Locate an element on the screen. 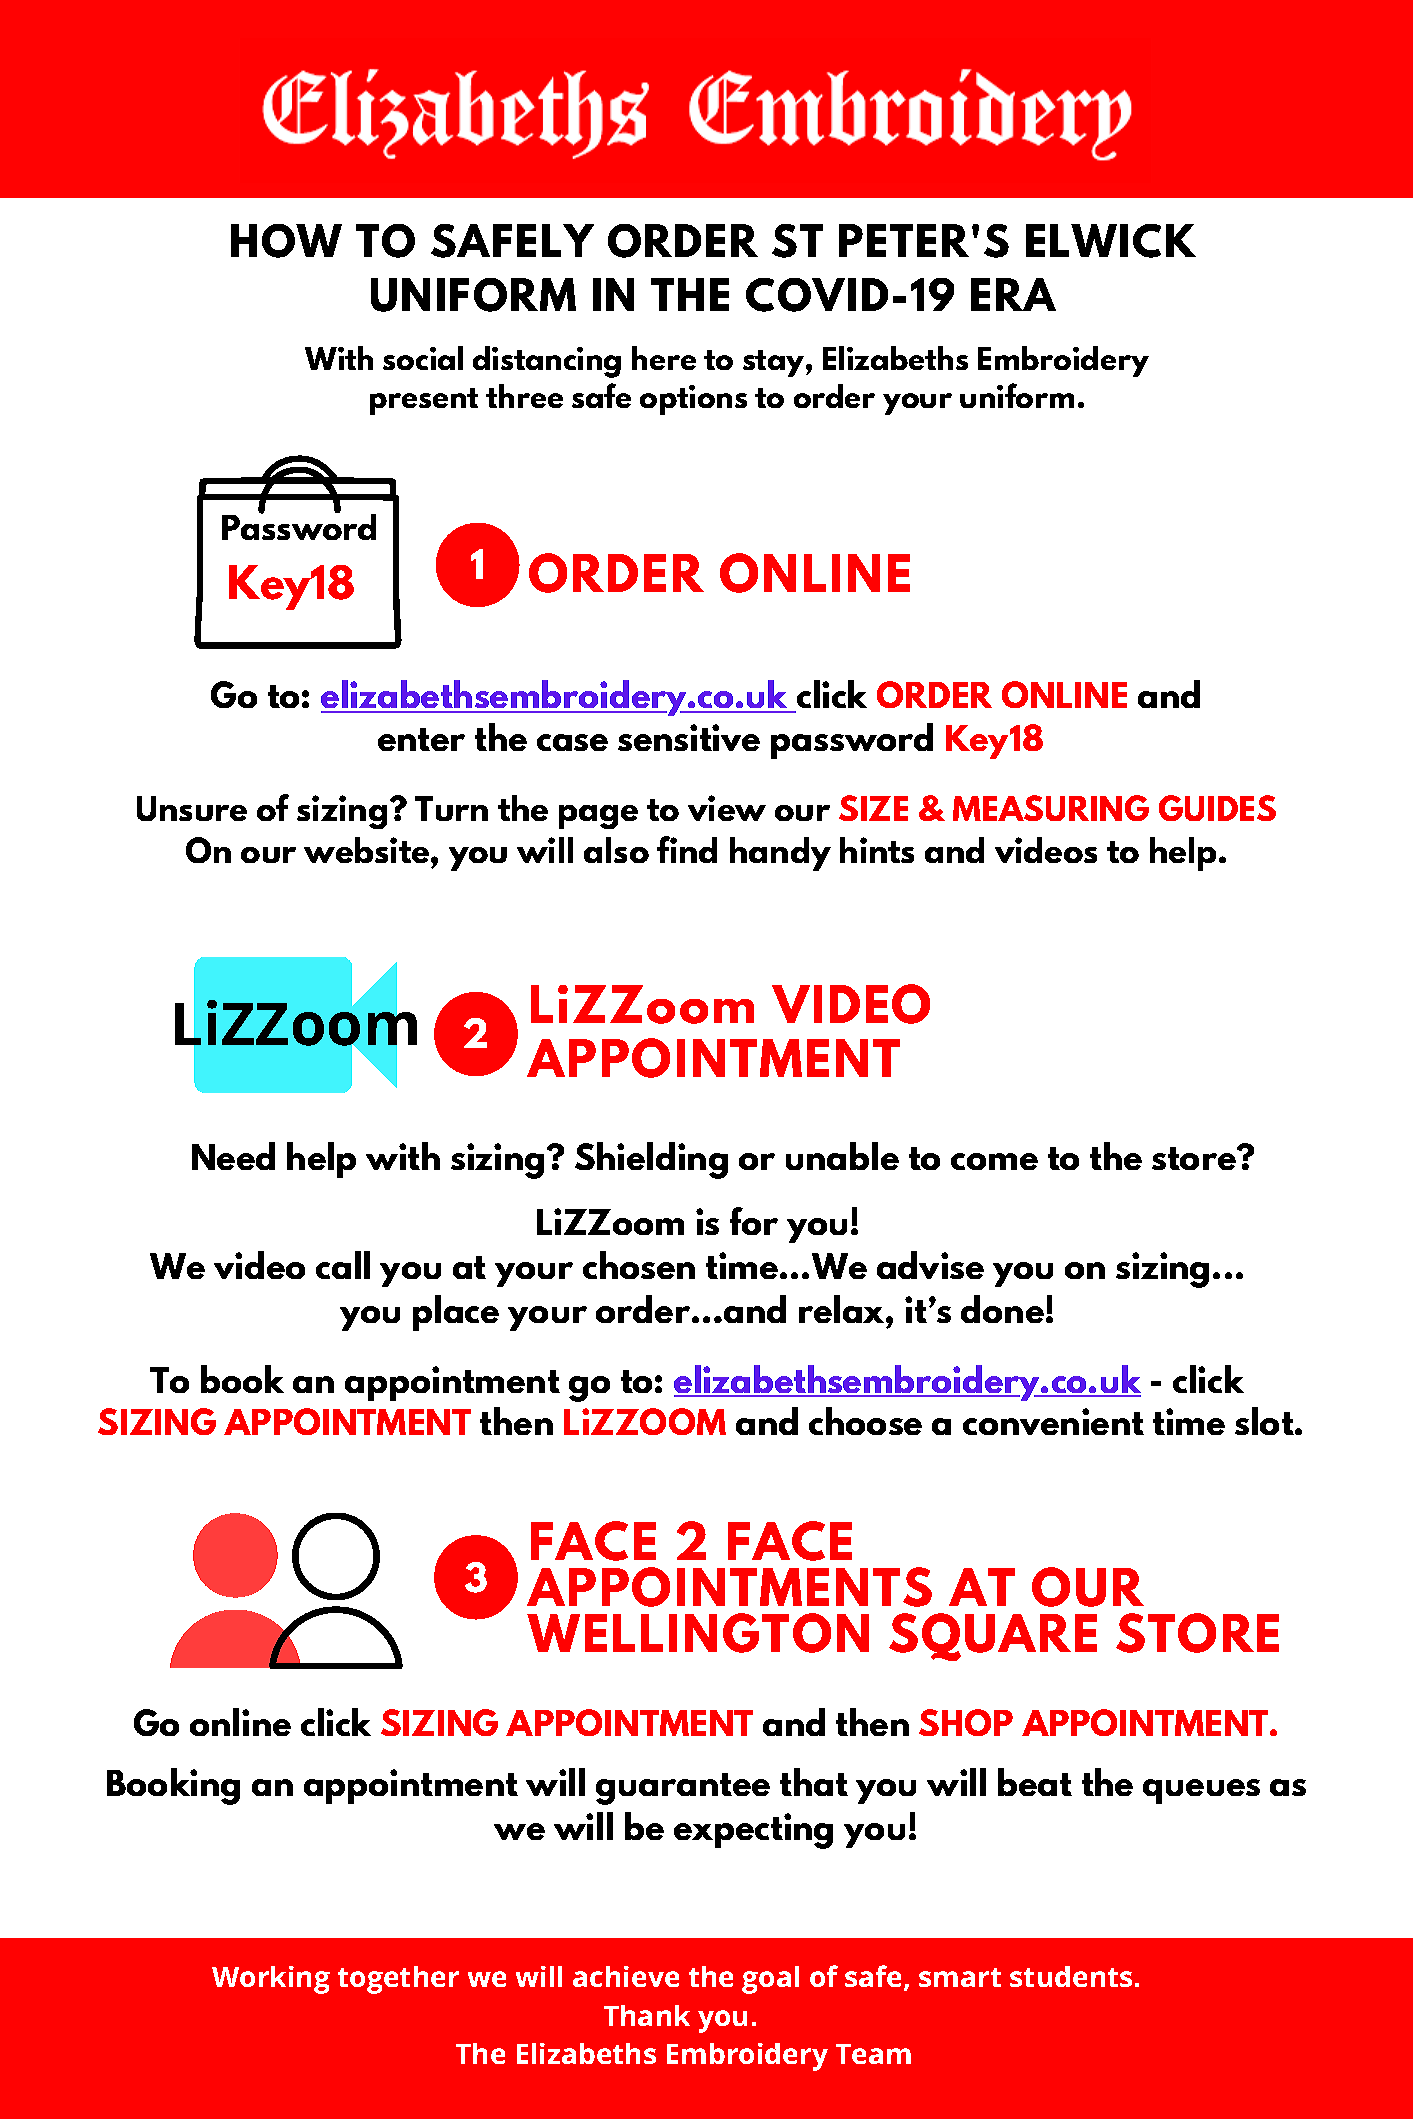 Image resolution: width=1413 pixels, height=2119 pixels. Need is located at coordinates (233, 1156).
